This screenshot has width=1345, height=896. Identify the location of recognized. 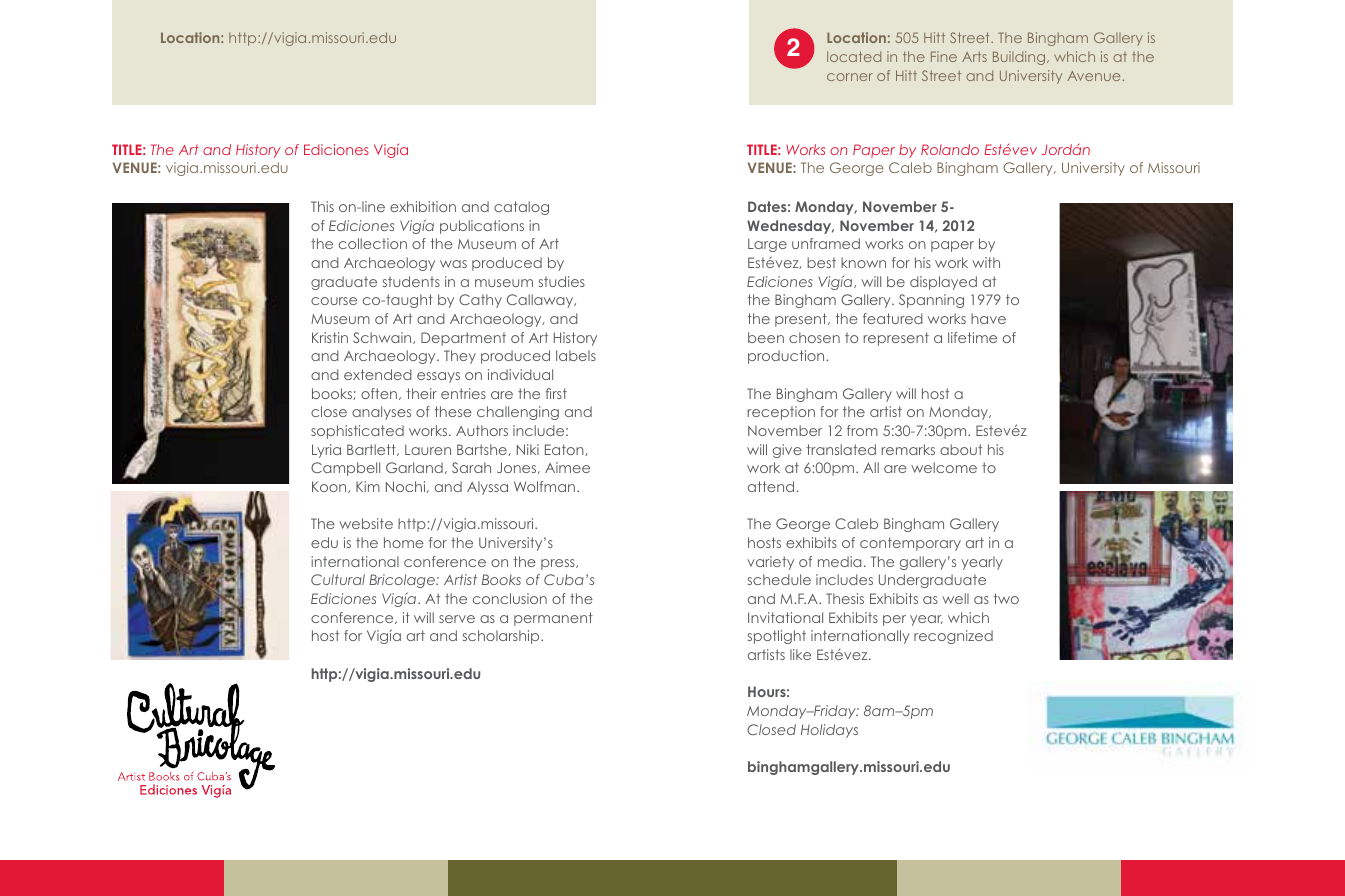
(953, 637).
